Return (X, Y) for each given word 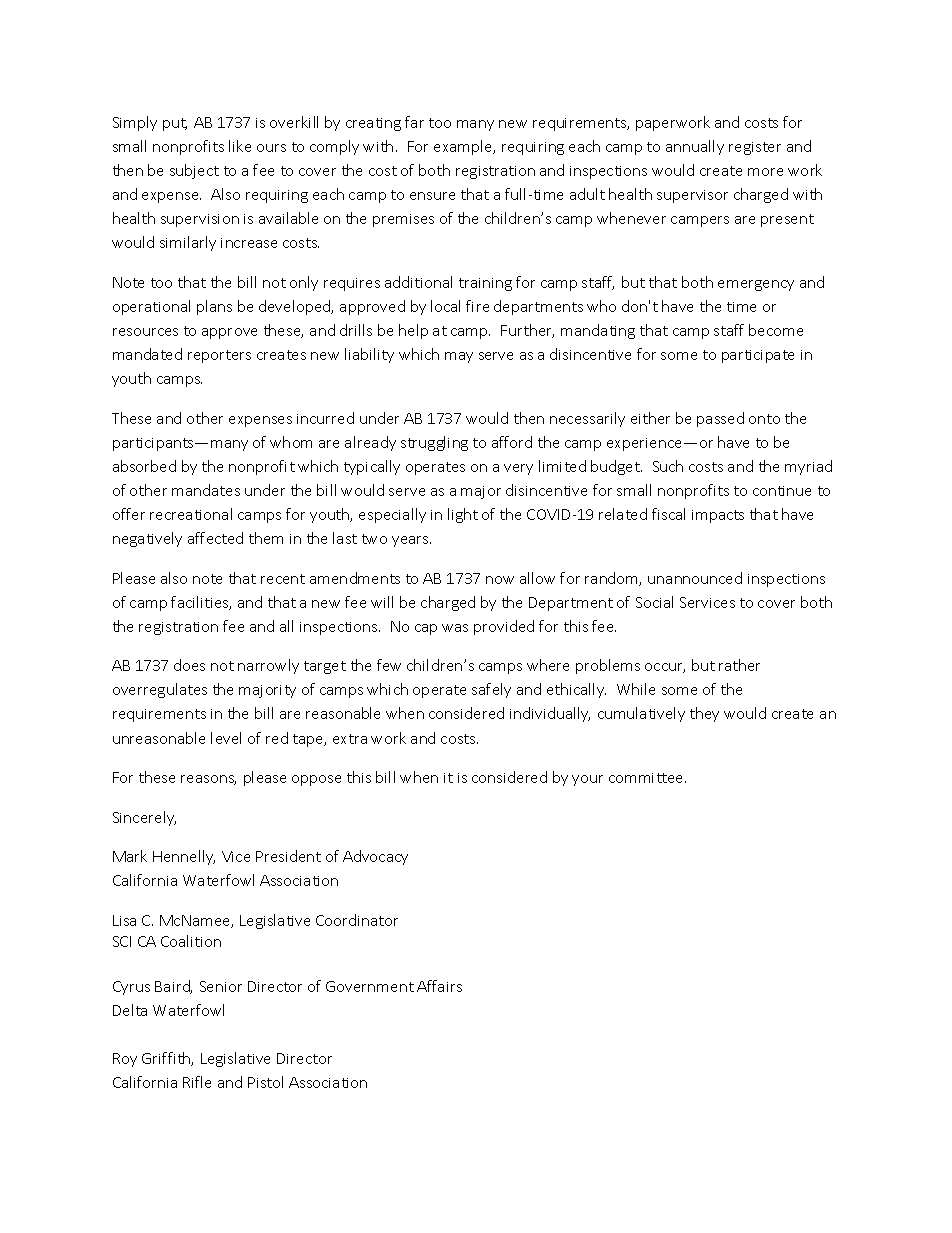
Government (370, 986)
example (464, 147)
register (755, 148)
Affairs (439, 986)
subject (194, 171)
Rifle (197, 1082)
